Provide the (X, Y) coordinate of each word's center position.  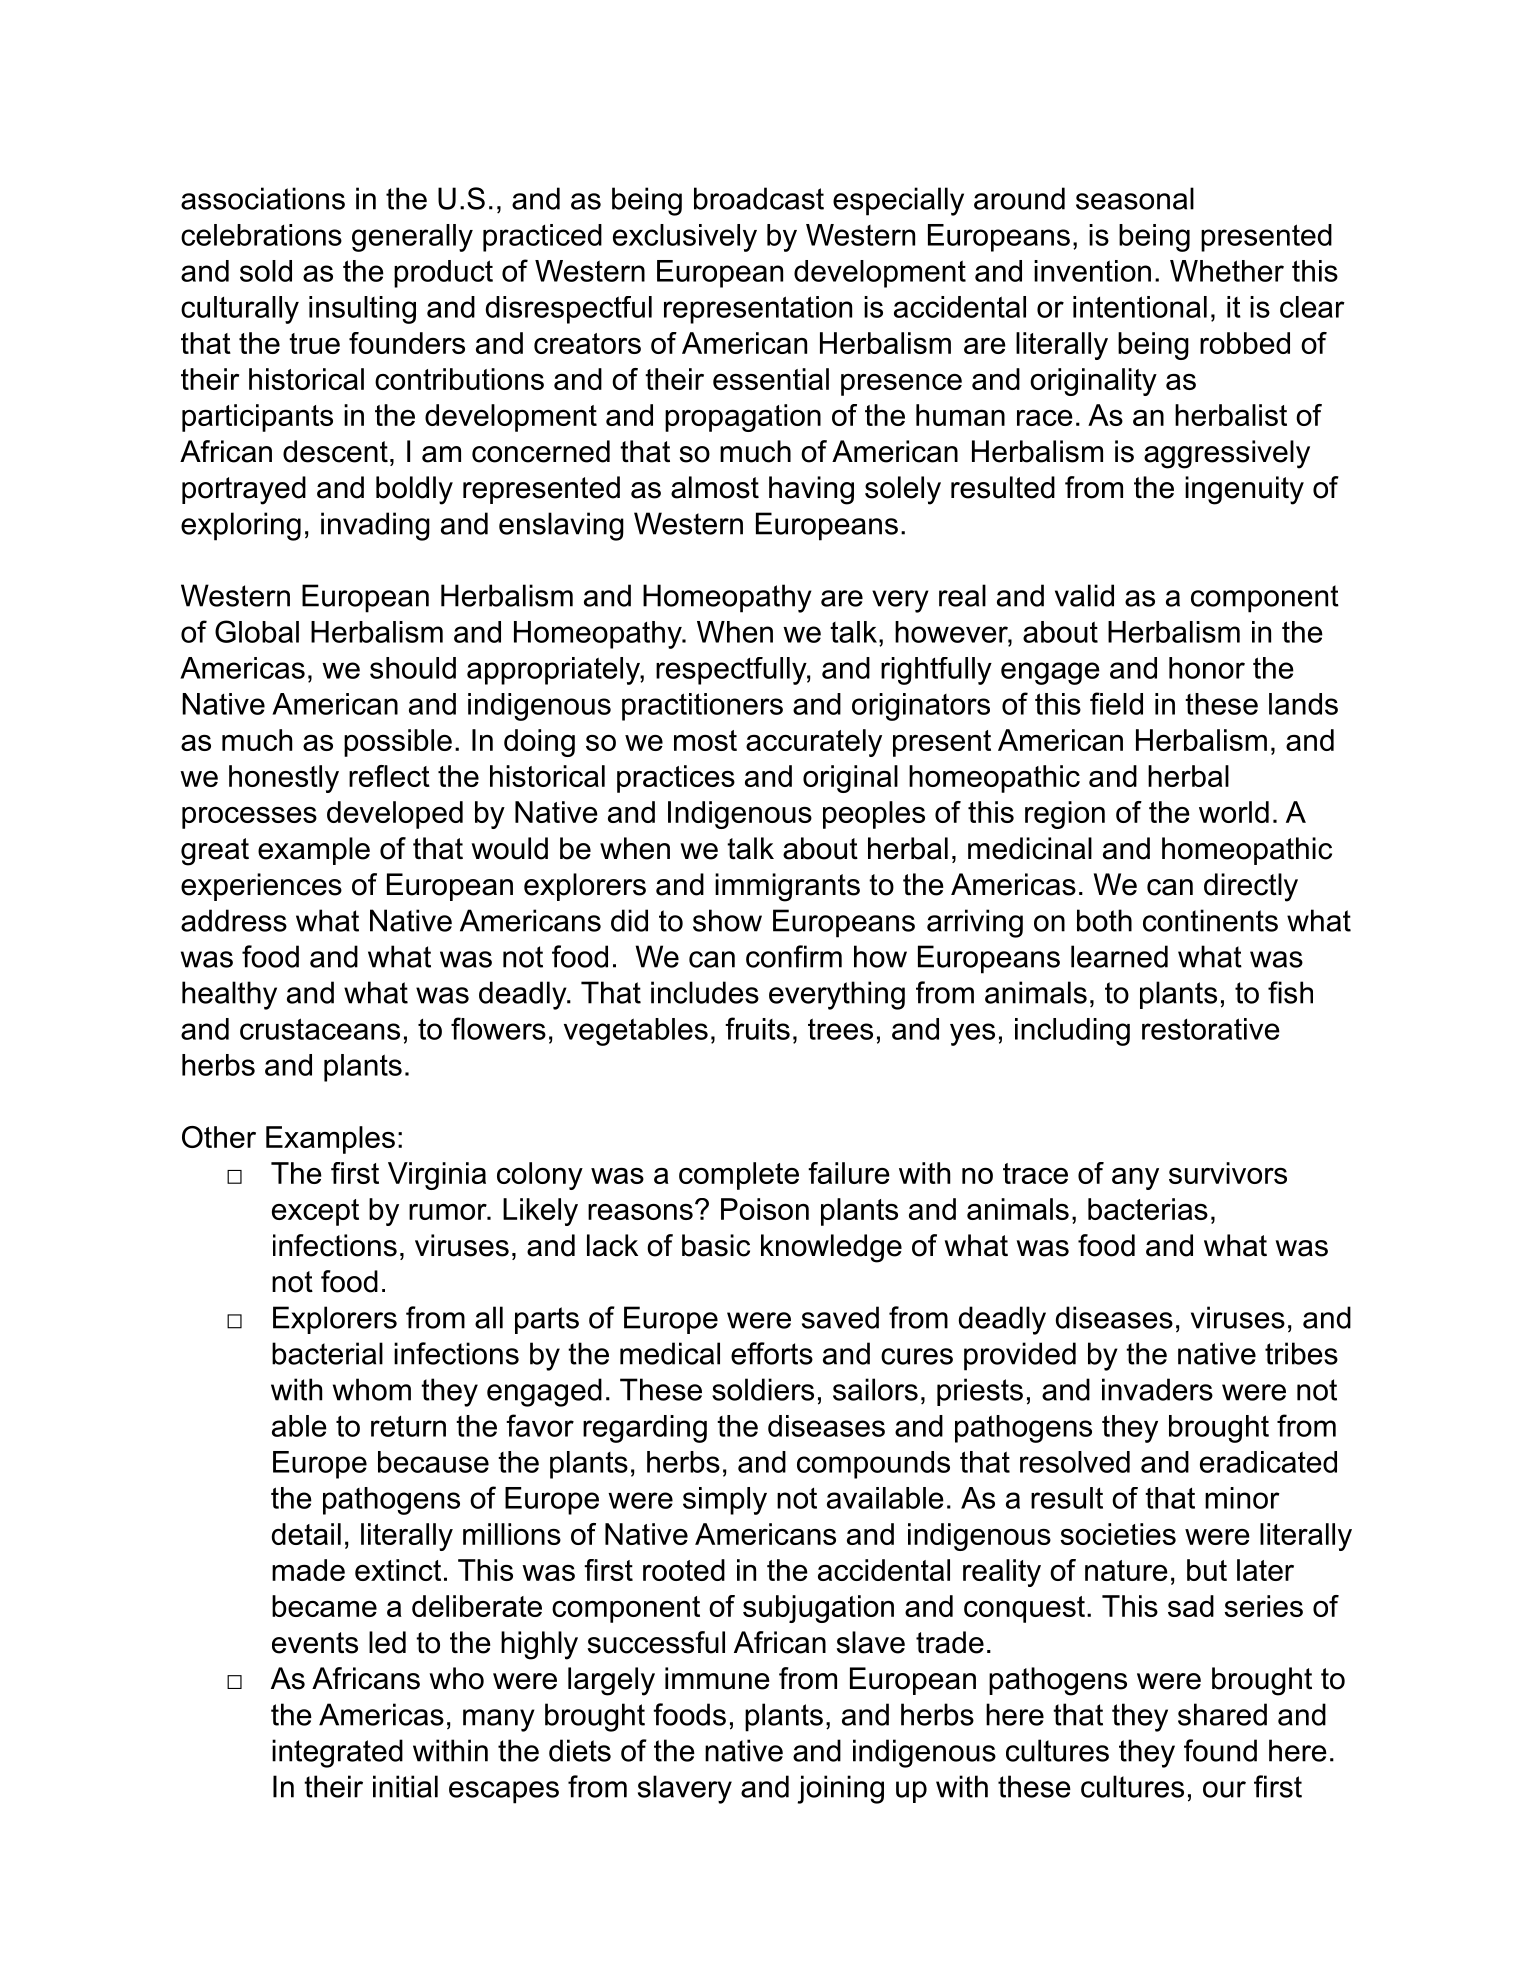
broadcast (759, 198)
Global (257, 631)
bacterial (327, 1353)
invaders (1157, 1389)
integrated (337, 1753)
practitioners (702, 707)
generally (412, 238)
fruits (757, 1028)
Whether (1227, 271)
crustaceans (320, 1029)
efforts (772, 1353)
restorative (1211, 1029)
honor (1207, 668)
